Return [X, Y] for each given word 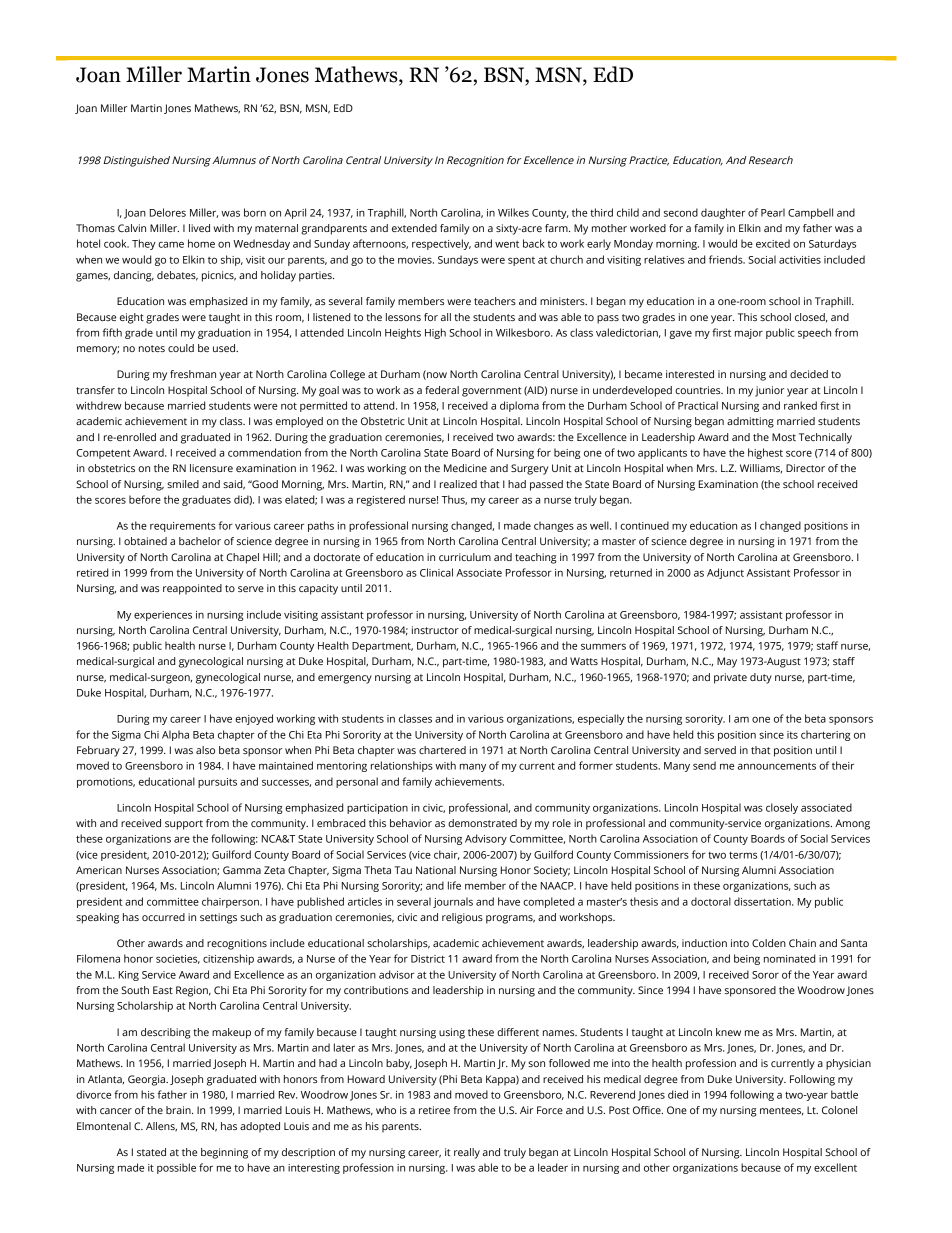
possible [176, 1168]
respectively [441, 244]
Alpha [175, 735]
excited [773, 243]
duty [761, 678]
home [201, 243]
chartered [442, 750]
